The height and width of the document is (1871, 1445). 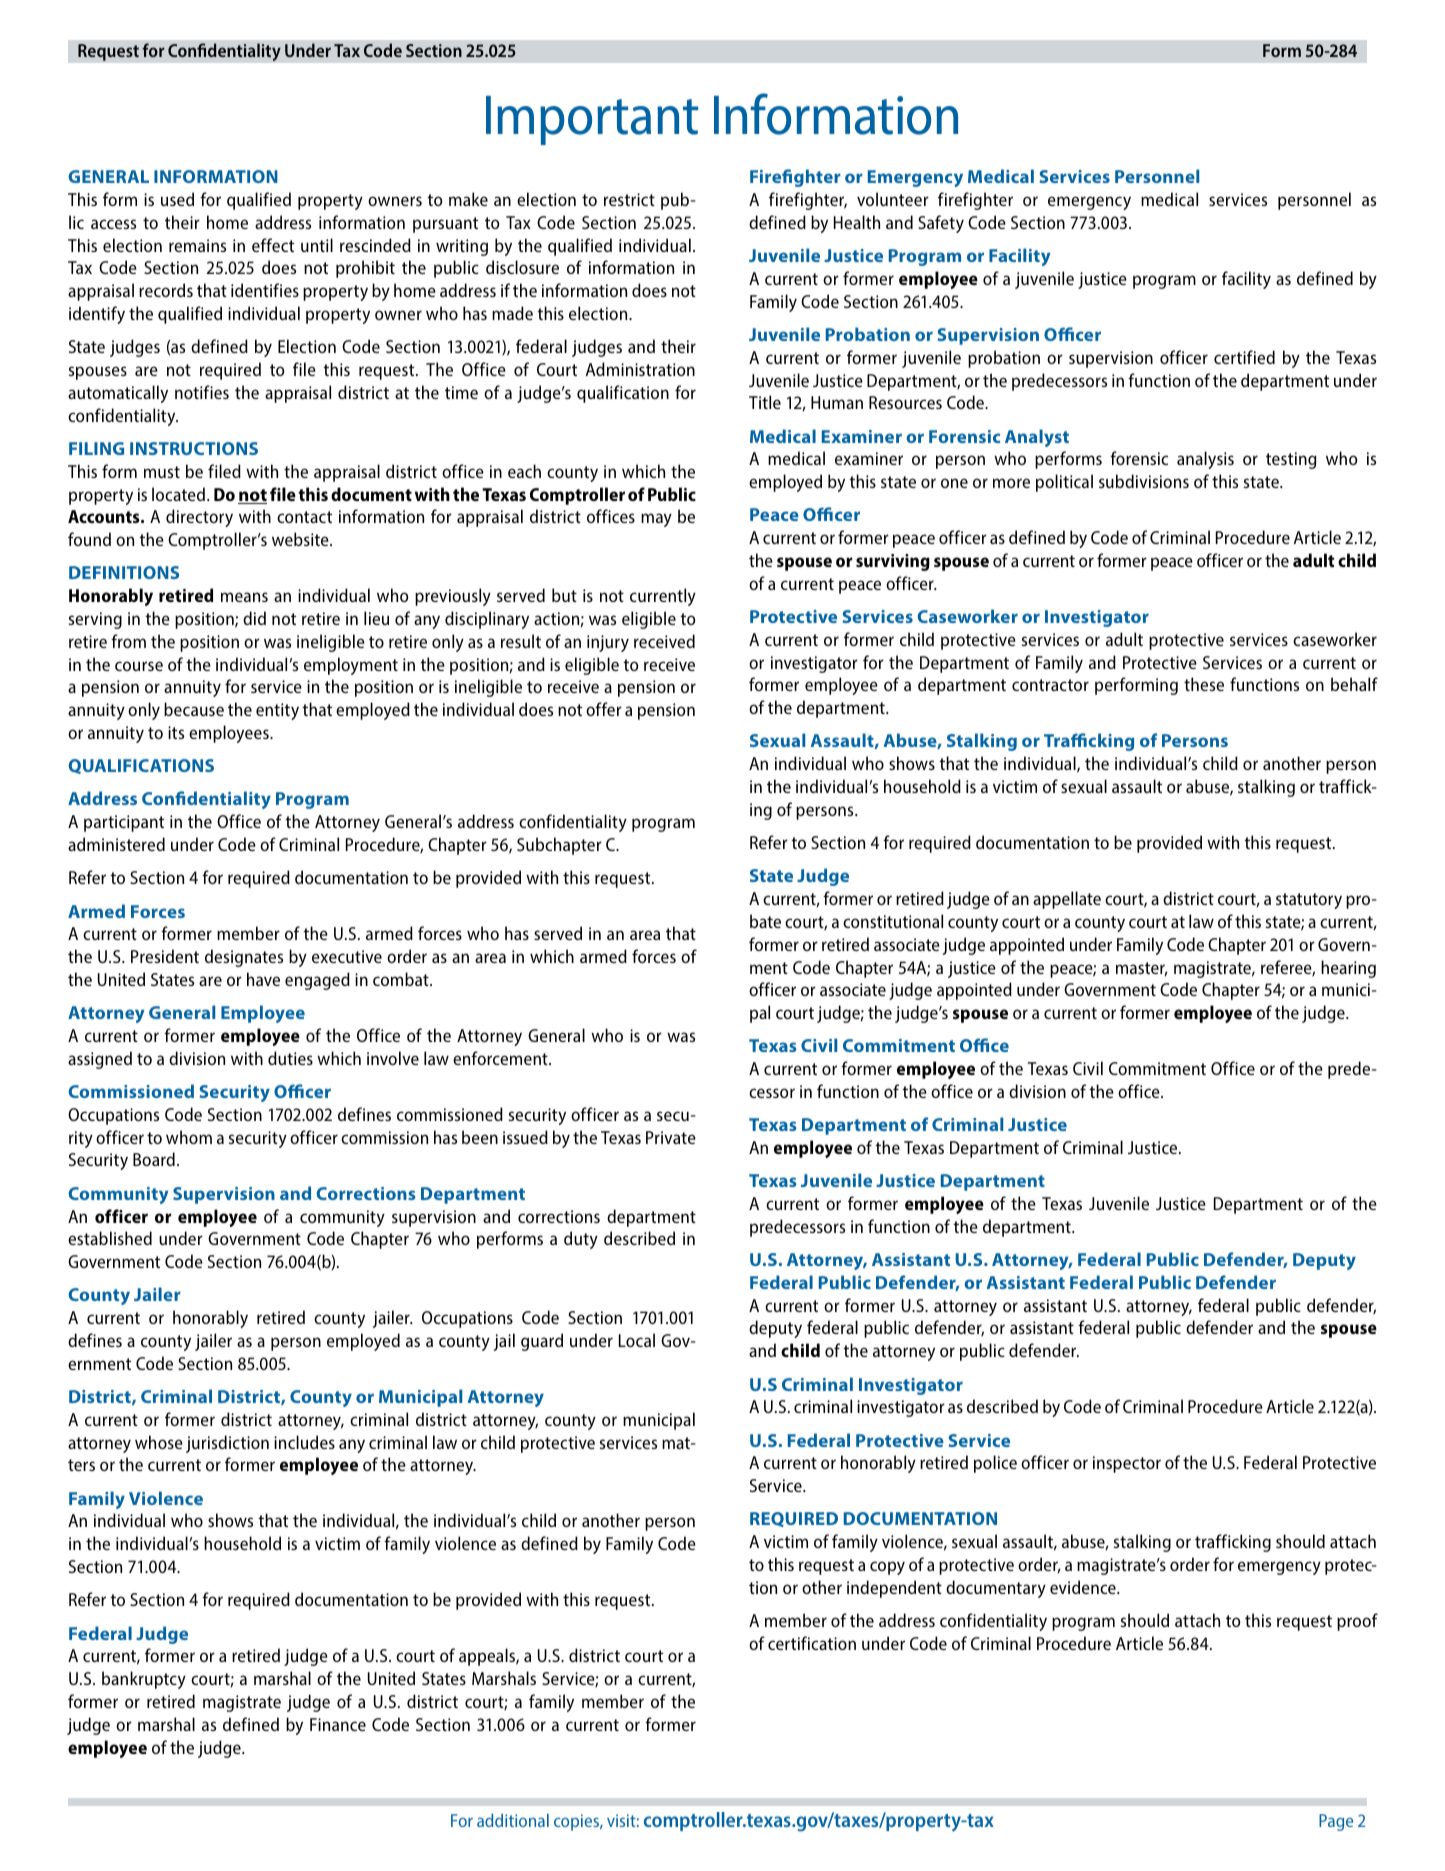 I want to click on inspector, so click(x=1127, y=1464).
